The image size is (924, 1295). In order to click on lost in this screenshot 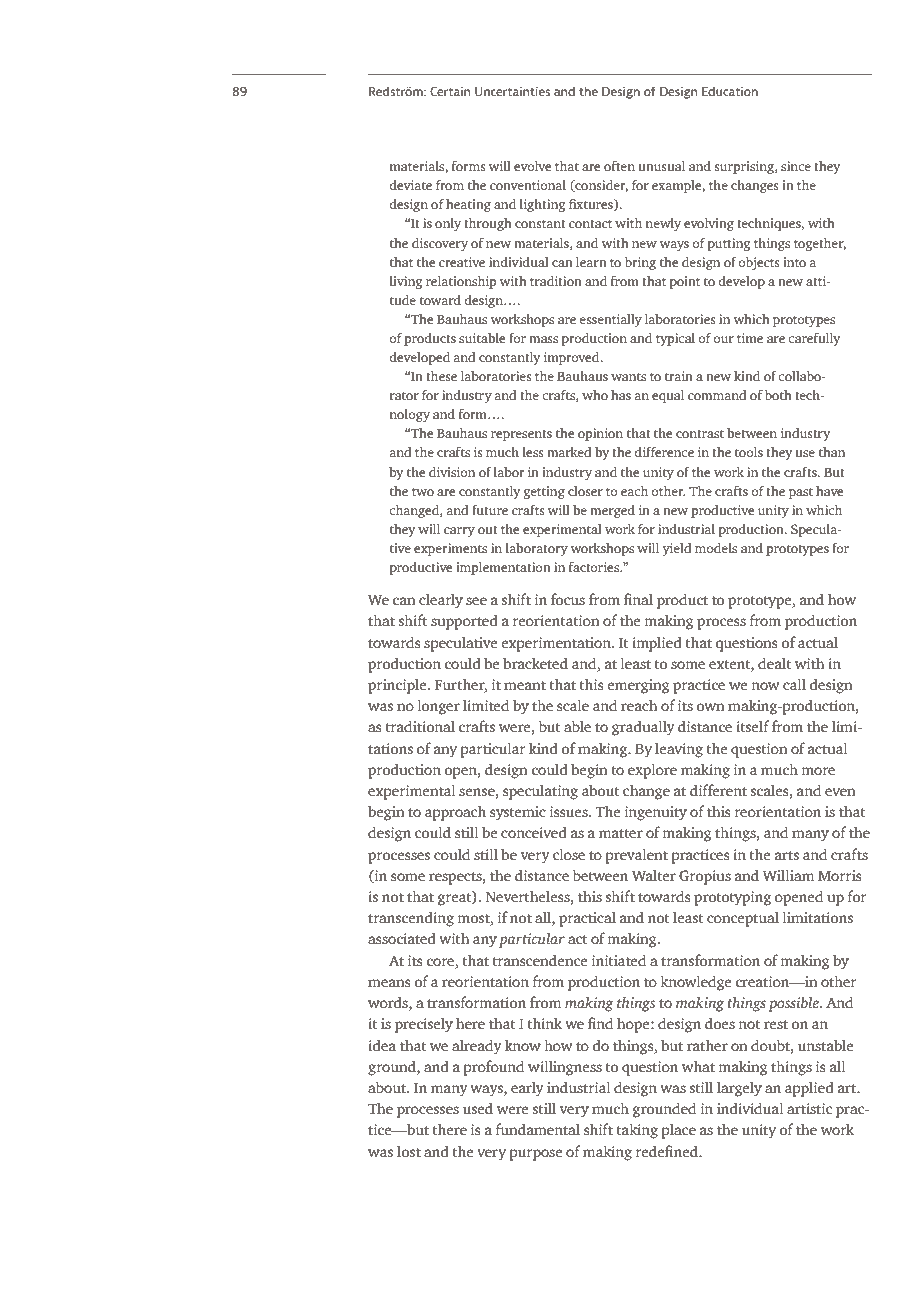, I will do `click(409, 1152)`.
